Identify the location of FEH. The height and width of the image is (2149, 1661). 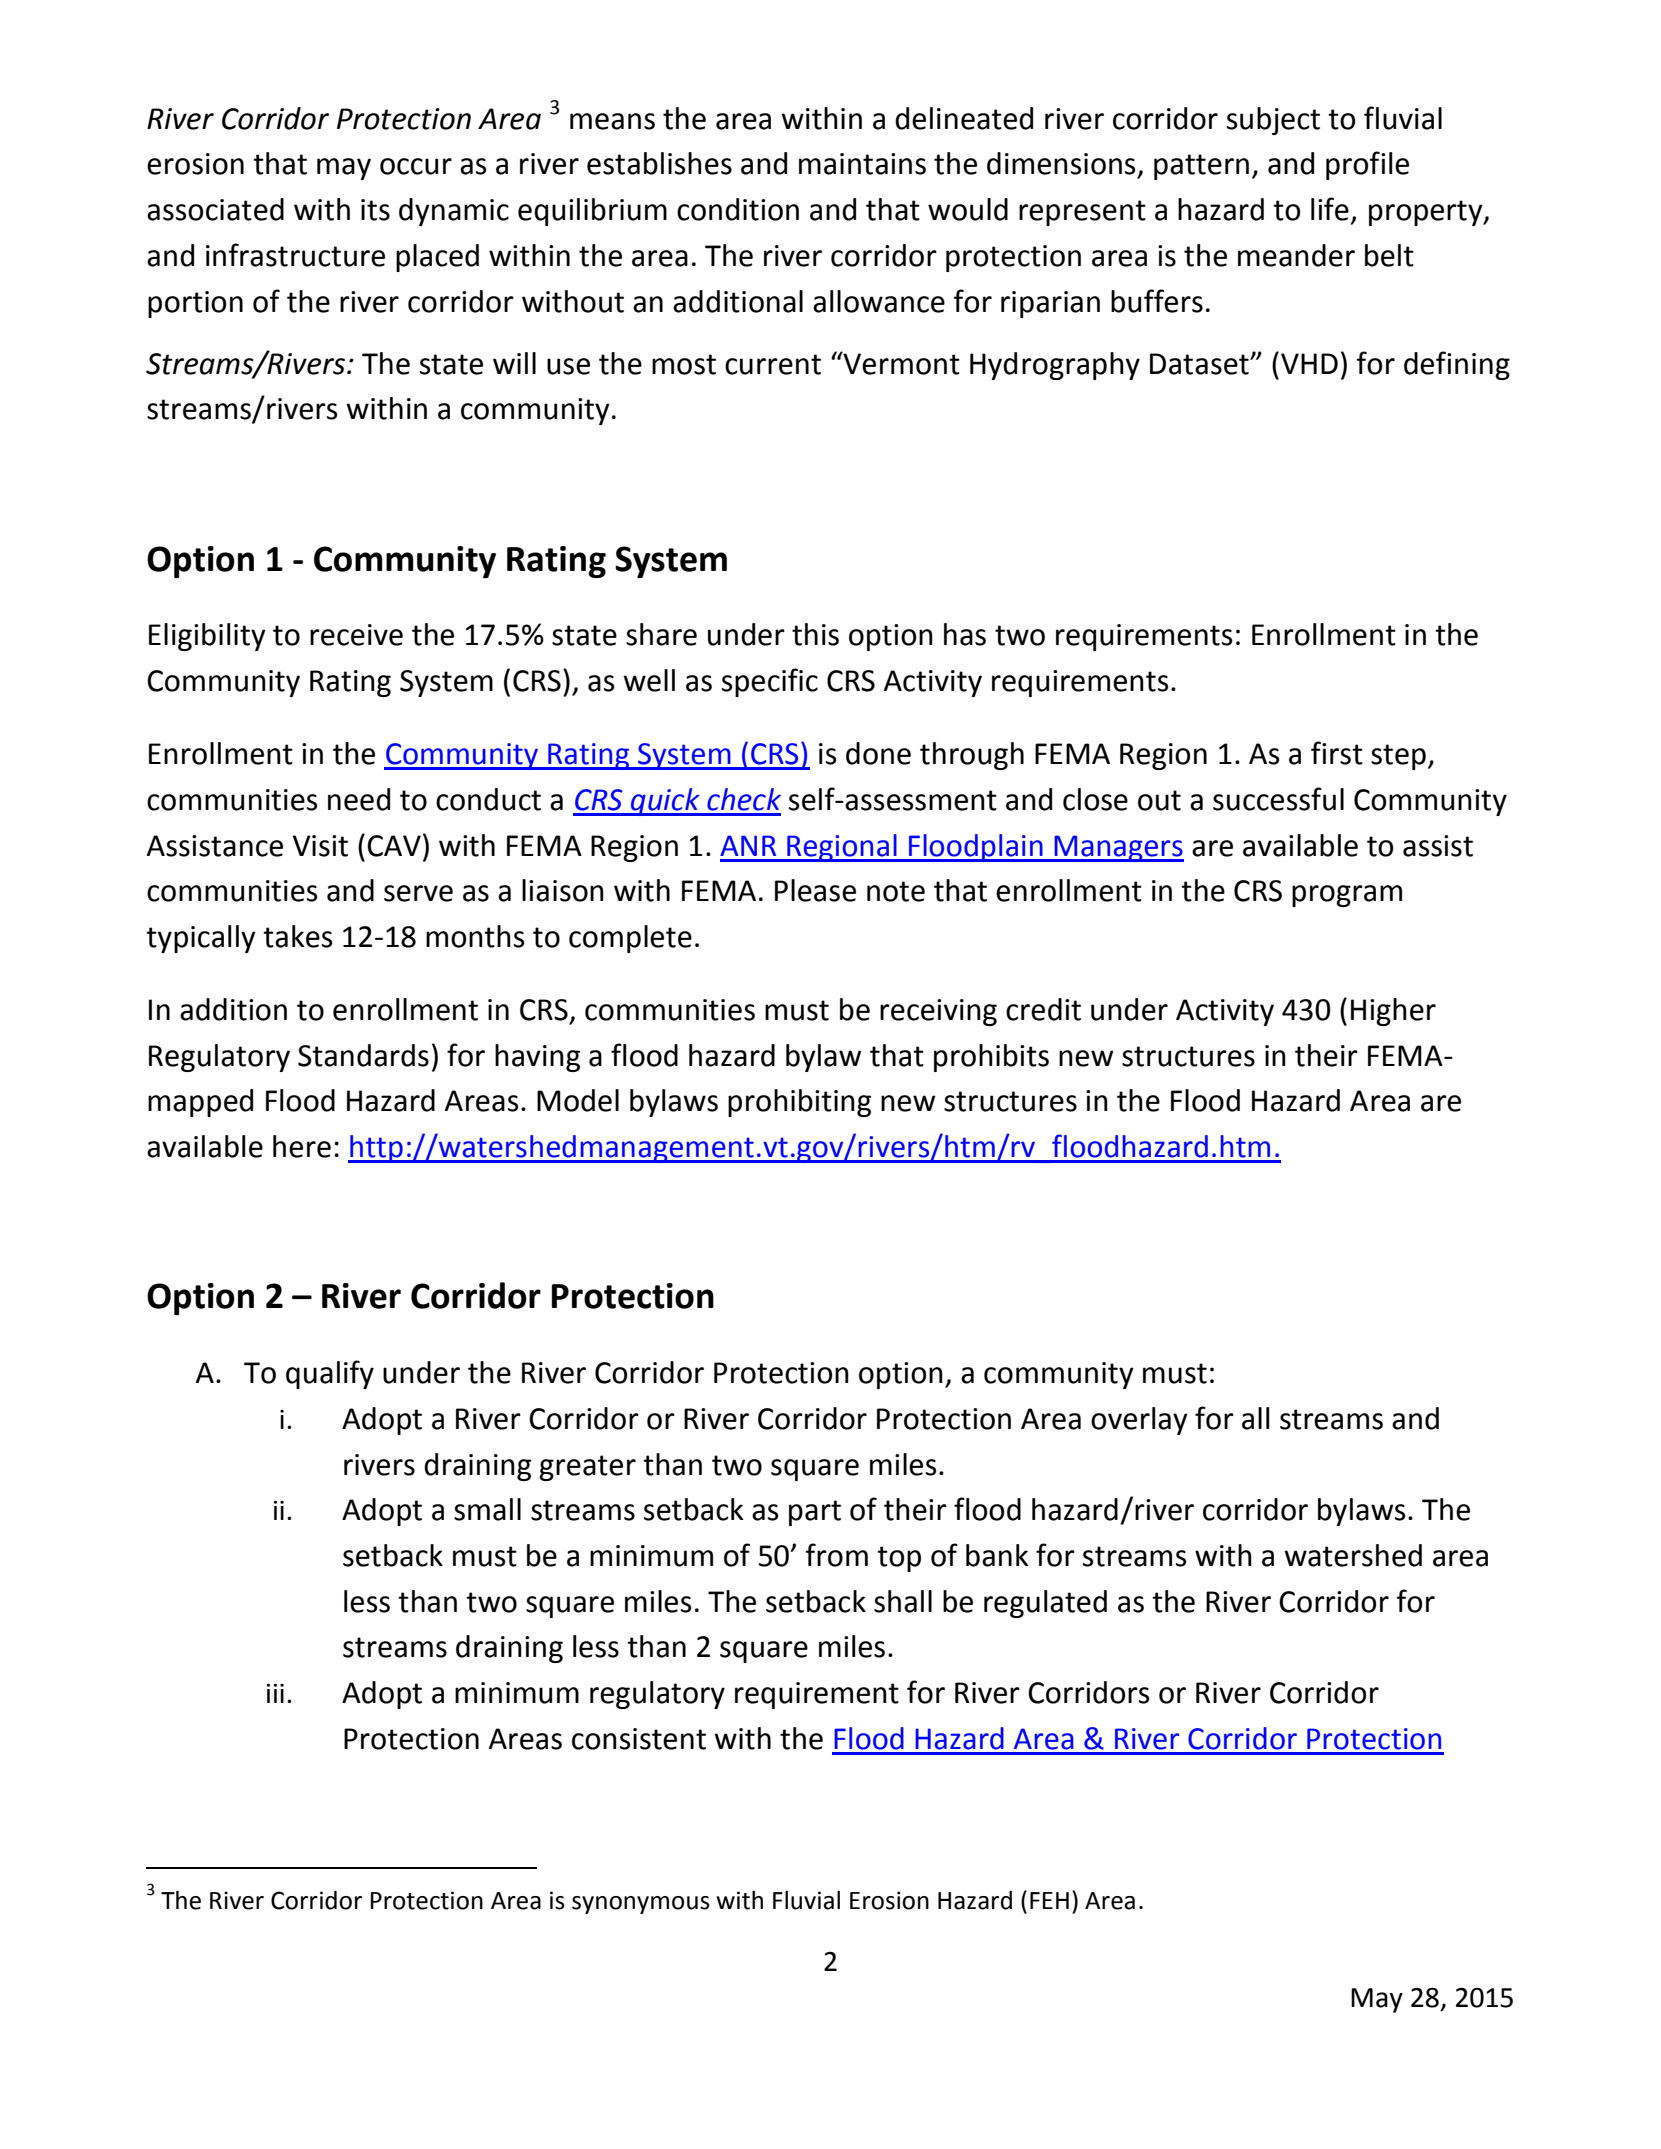
(1049, 1900).
